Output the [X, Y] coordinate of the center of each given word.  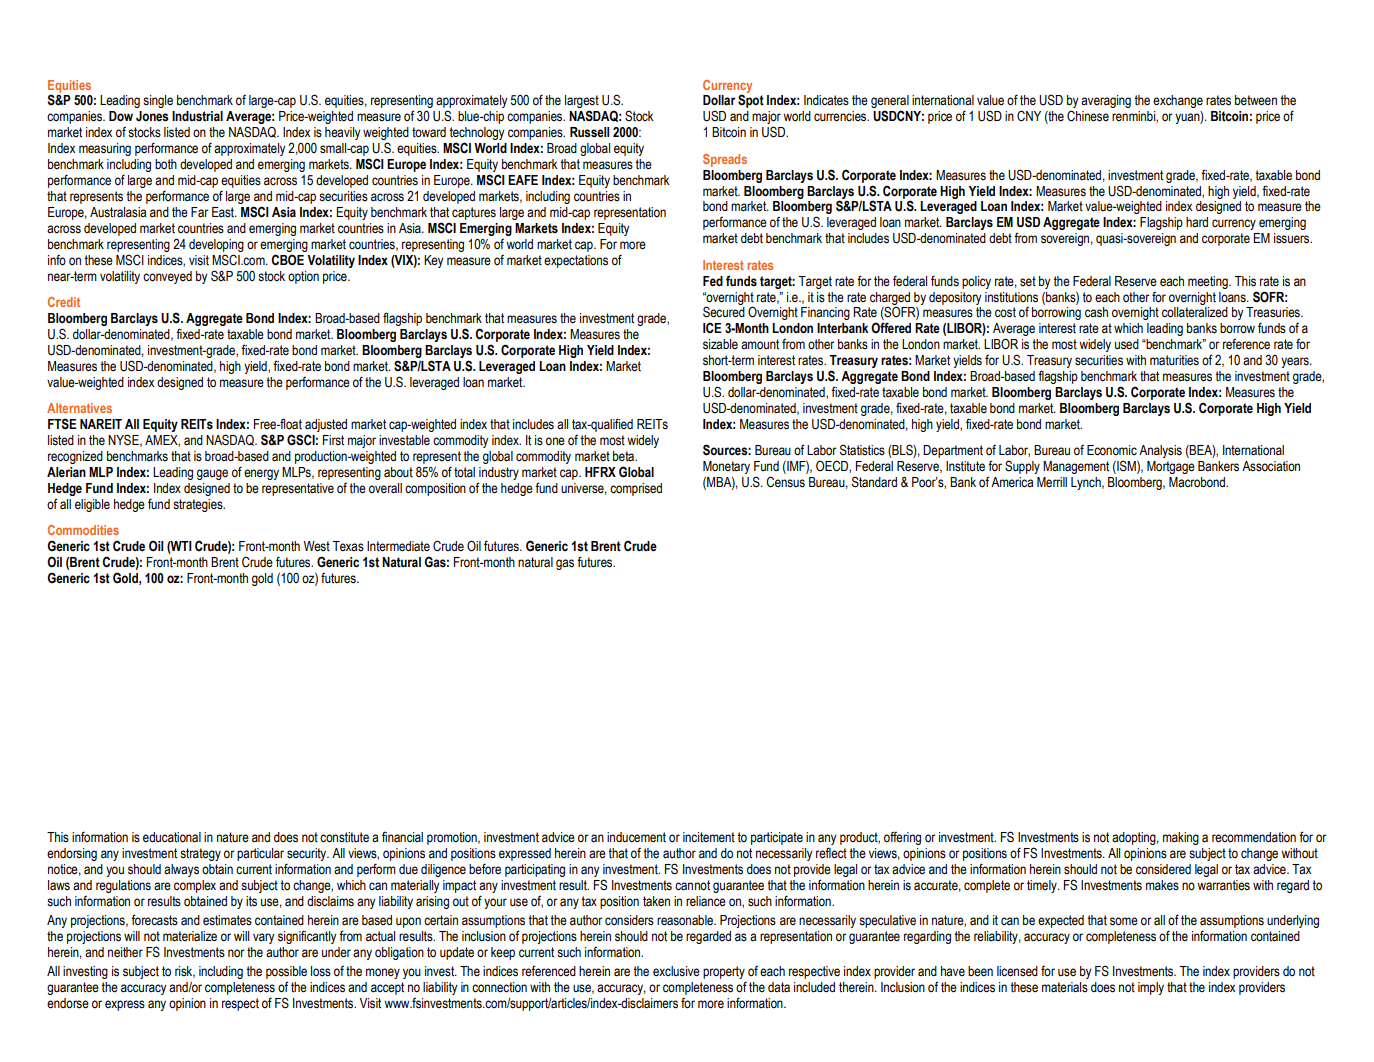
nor [236, 953]
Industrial [197, 116]
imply [1151, 988]
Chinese [1088, 116]
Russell [589, 132]
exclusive [676, 971]
